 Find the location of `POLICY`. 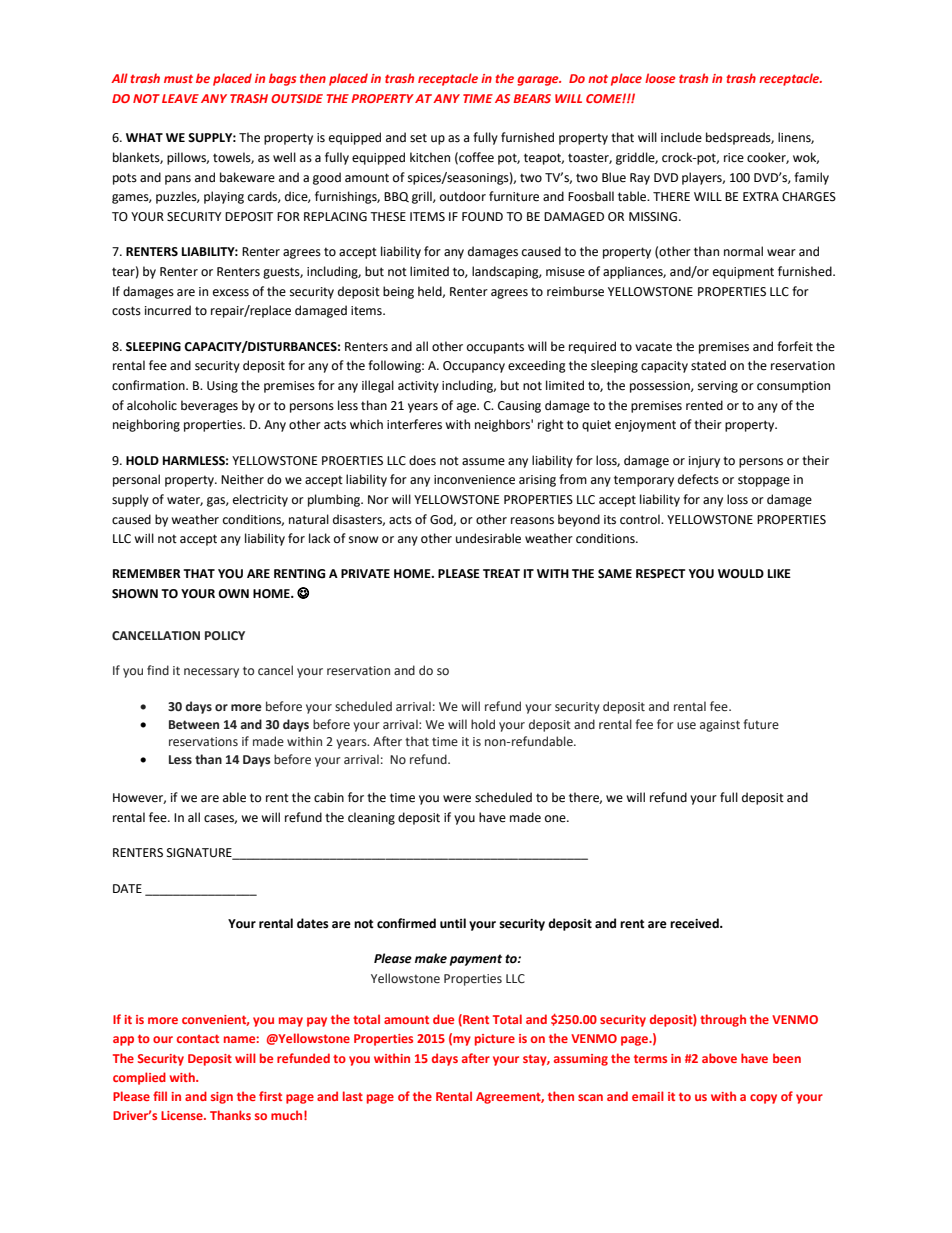

POLICY is located at coordinates (225, 635).
